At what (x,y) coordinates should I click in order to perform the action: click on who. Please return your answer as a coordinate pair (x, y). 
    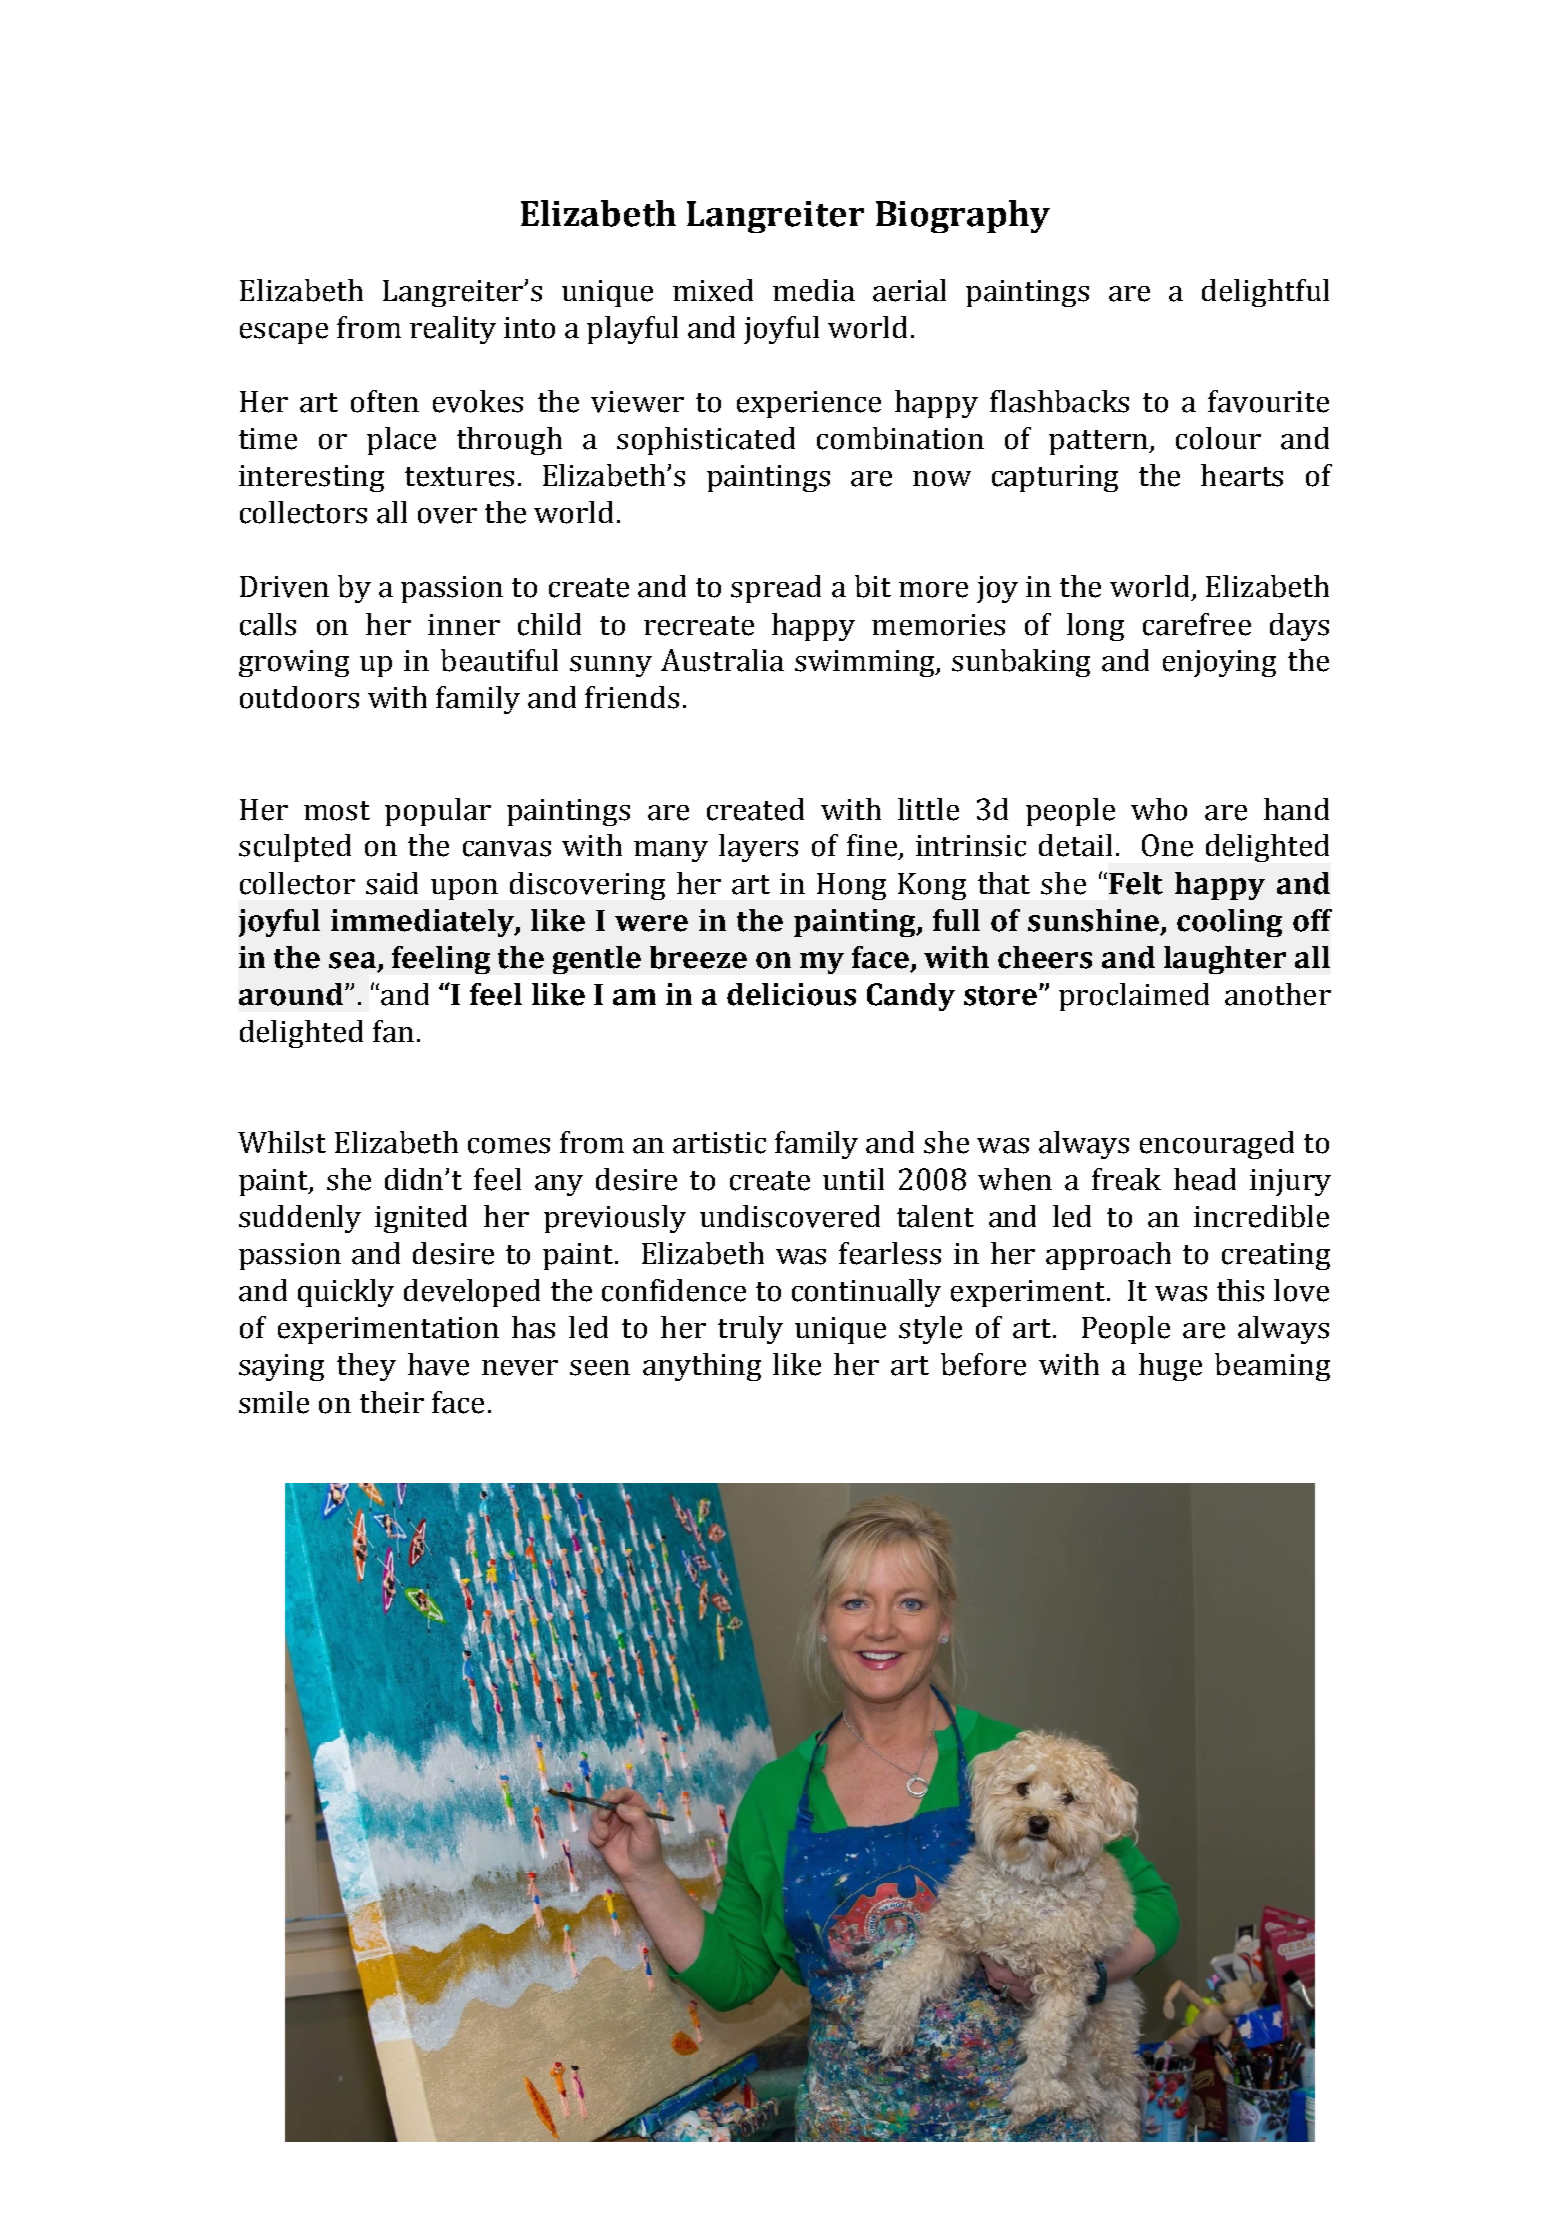
    Looking at the image, I should click on (1159, 809).
